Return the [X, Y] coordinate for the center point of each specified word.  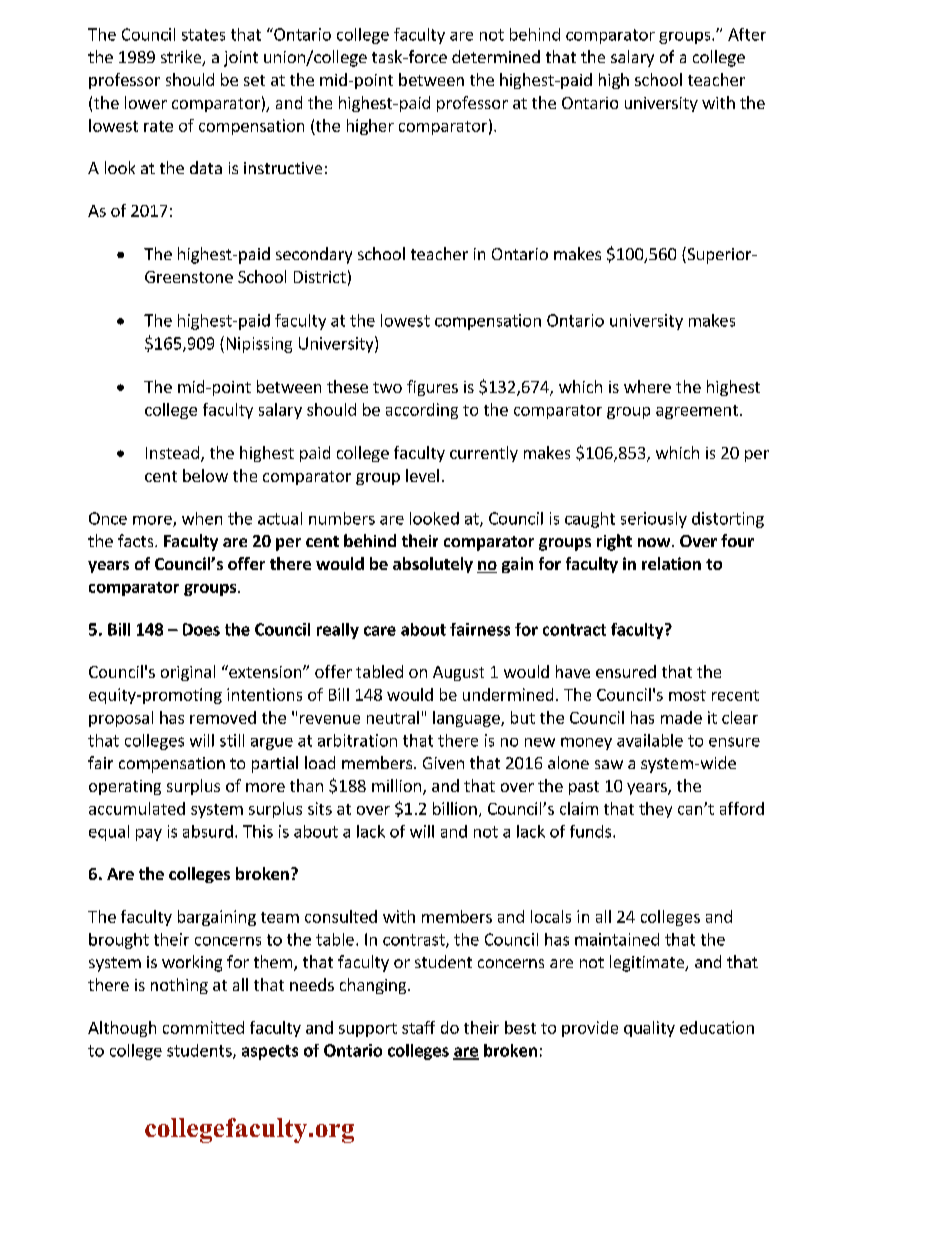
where [647, 386]
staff [418, 1027]
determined [496, 56]
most [687, 695]
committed [203, 1027]
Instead [172, 452]
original [188, 673]
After [747, 34]
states [203, 35]
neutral [393, 717]
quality [649, 1029]
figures [432, 388]
